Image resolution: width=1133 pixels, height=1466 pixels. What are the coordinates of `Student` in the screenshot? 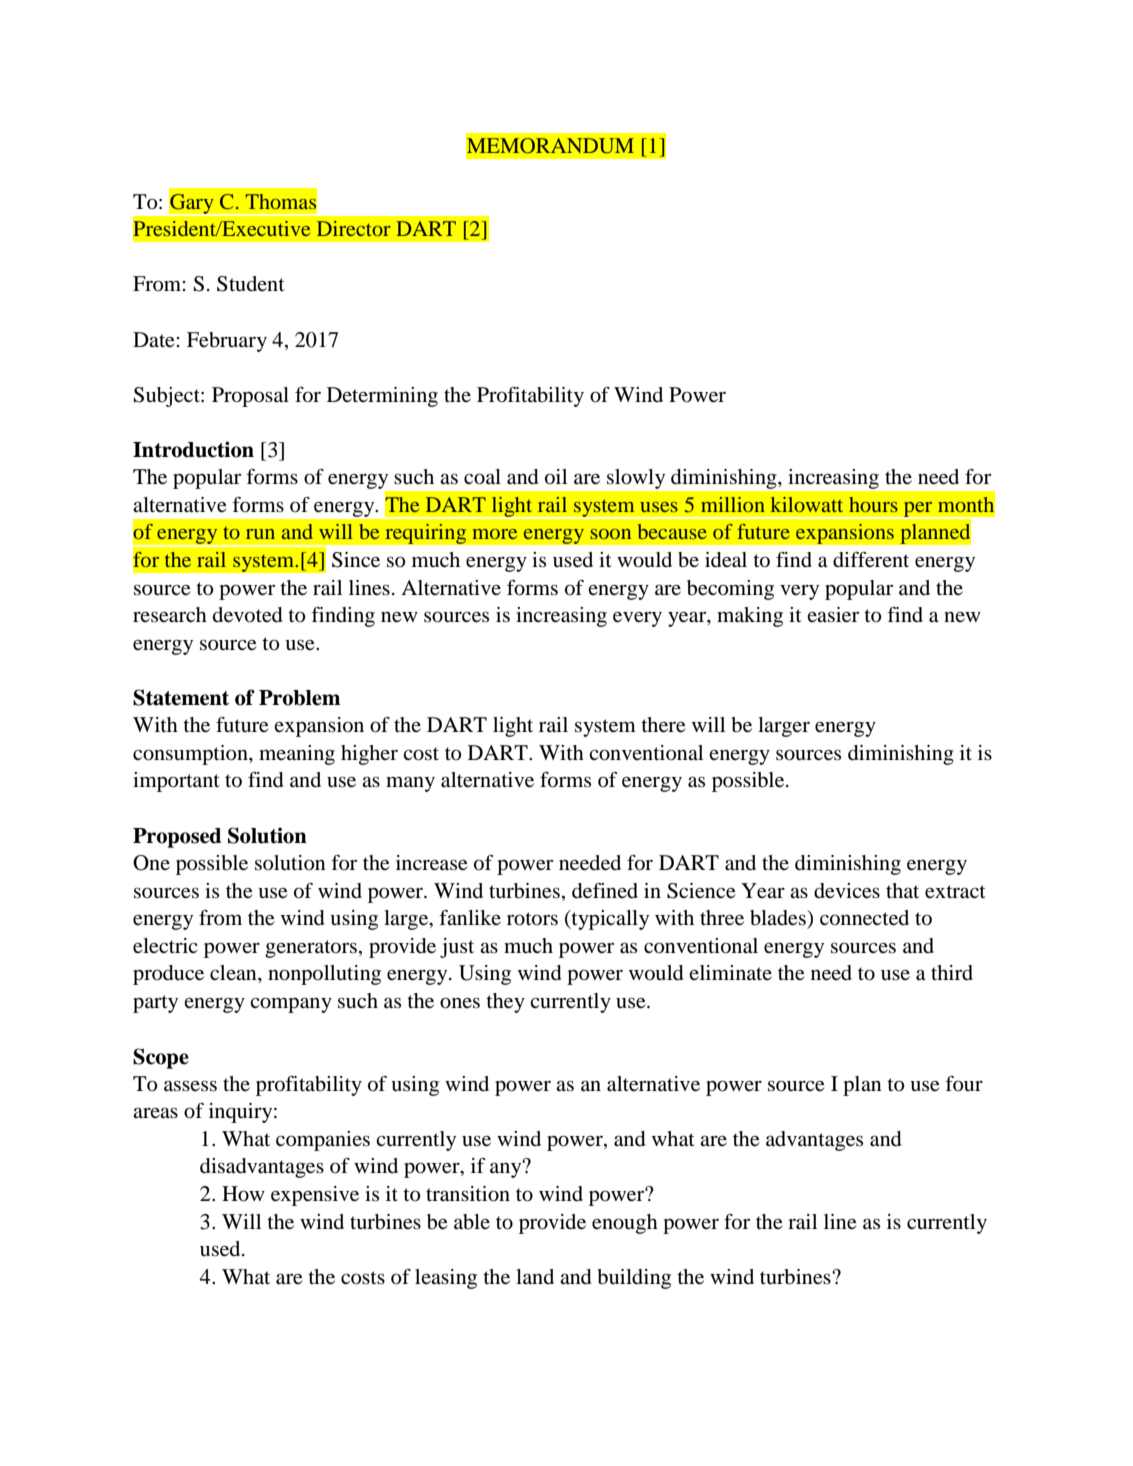 It's located at (251, 284).
